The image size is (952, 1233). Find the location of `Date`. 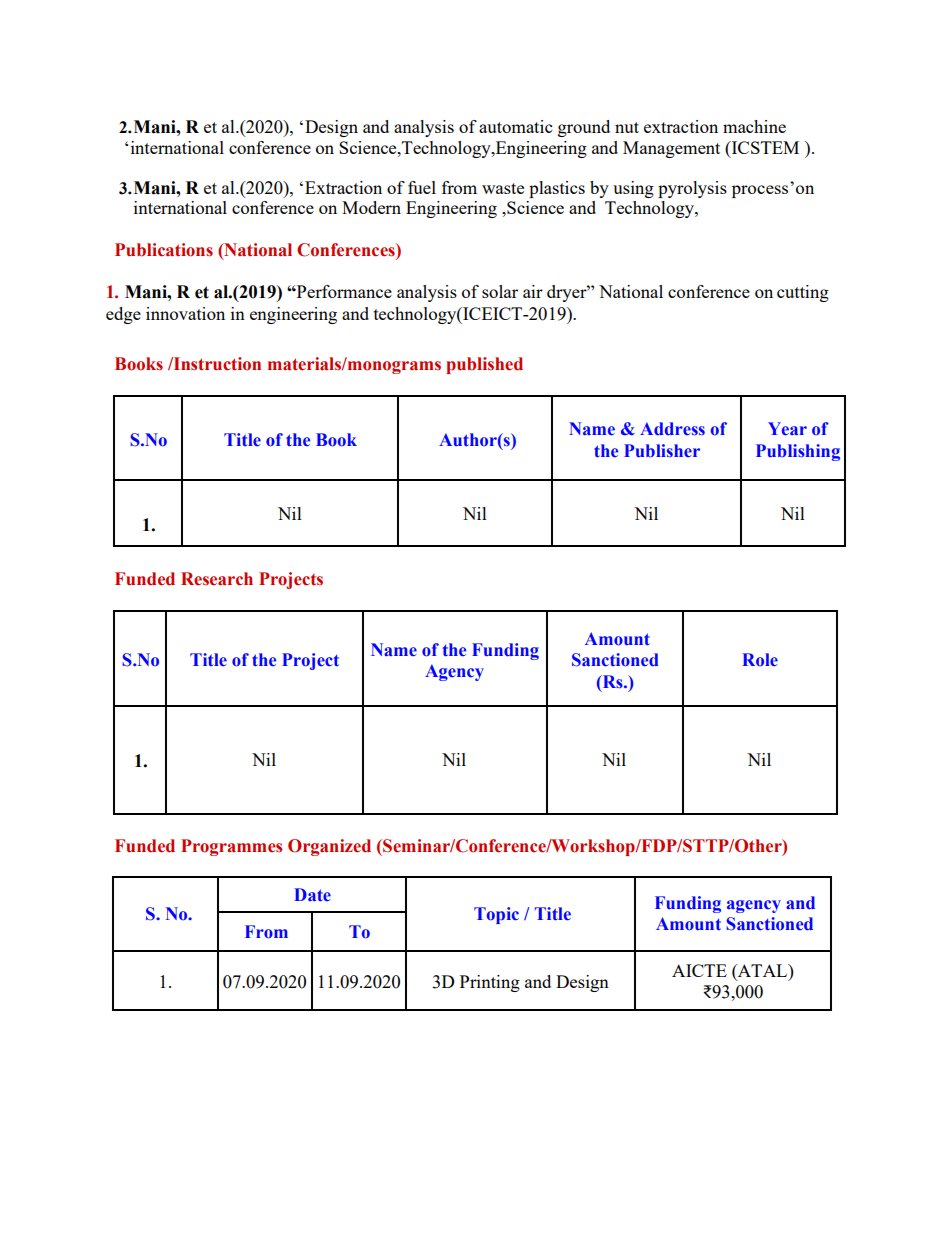

Date is located at coordinates (312, 895).
